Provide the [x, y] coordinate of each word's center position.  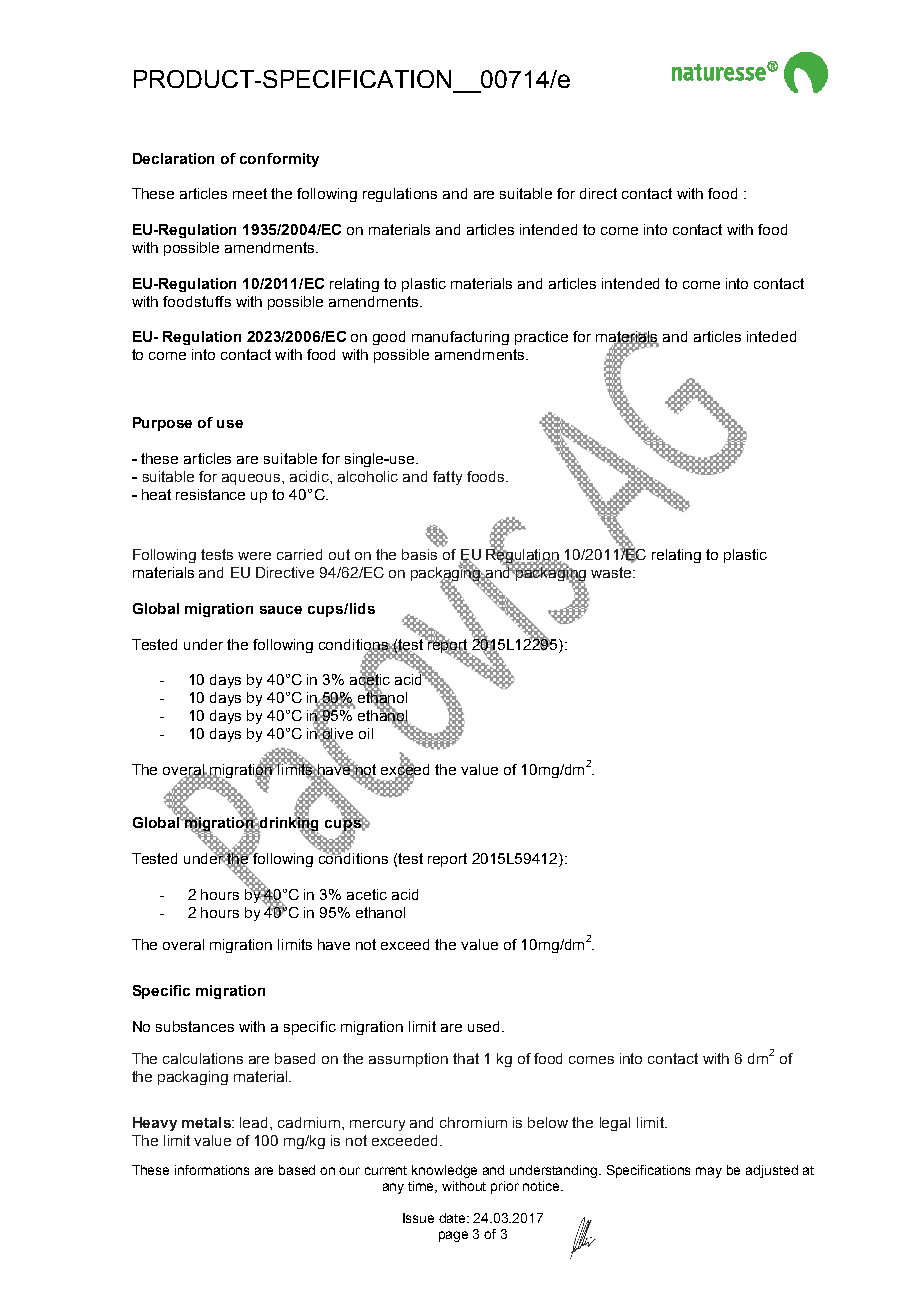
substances [195, 1026]
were [254, 556]
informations [212, 1170]
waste [612, 572]
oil [366, 733]
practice [541, 338]
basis [419, 554]
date [454, 1218]
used [483, 1026]
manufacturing [460, 338]
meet [250, 193]
